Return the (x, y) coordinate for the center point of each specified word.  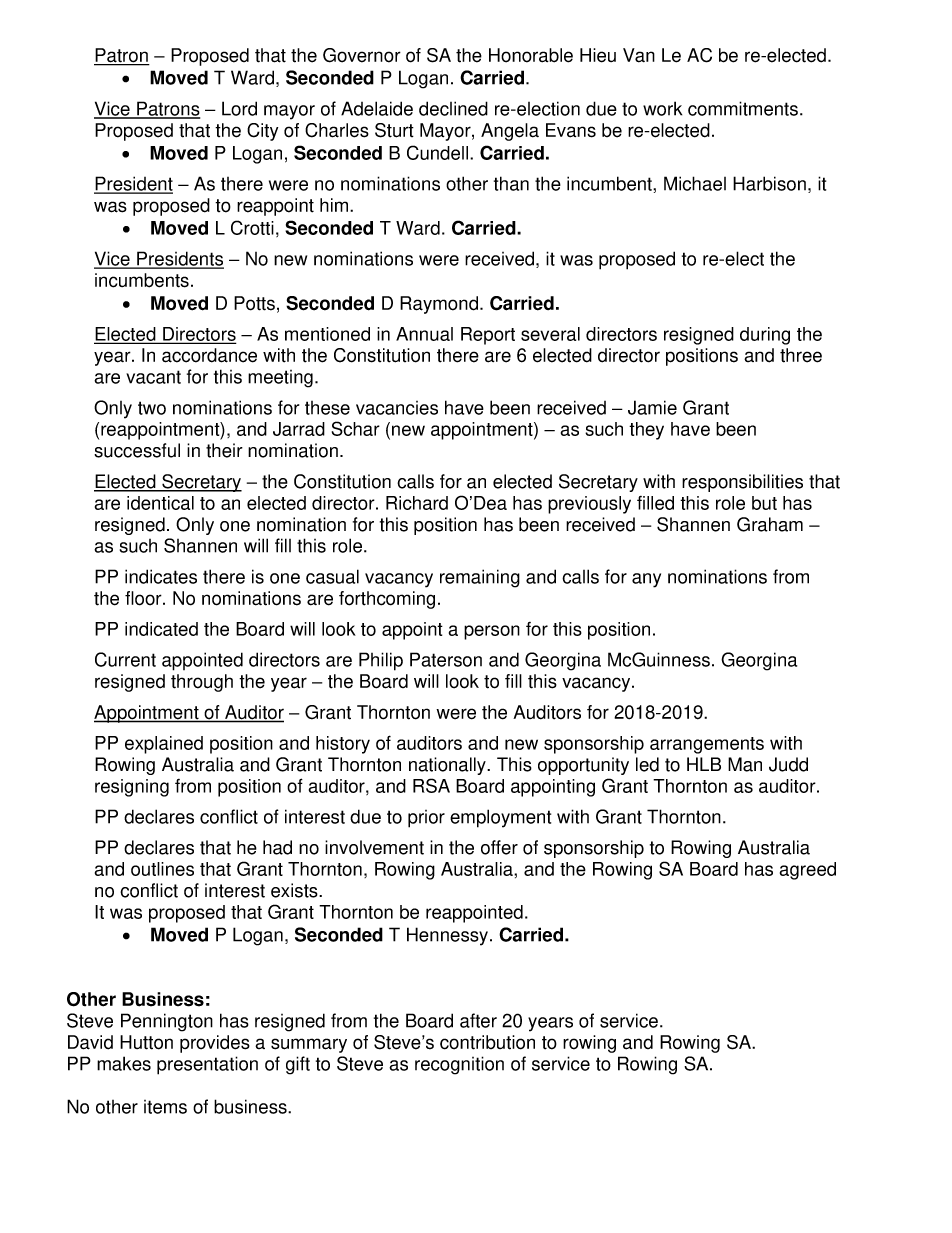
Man (745, 764)
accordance (209, 355)
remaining (480, 578)
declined (453, 108)
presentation (207, 1065)
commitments (743, 108)
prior (426, 819)
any (646, 580)
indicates (161, 576)
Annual (424, 334)
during (765, 336)
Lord (239, 108)
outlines (162, 869)
